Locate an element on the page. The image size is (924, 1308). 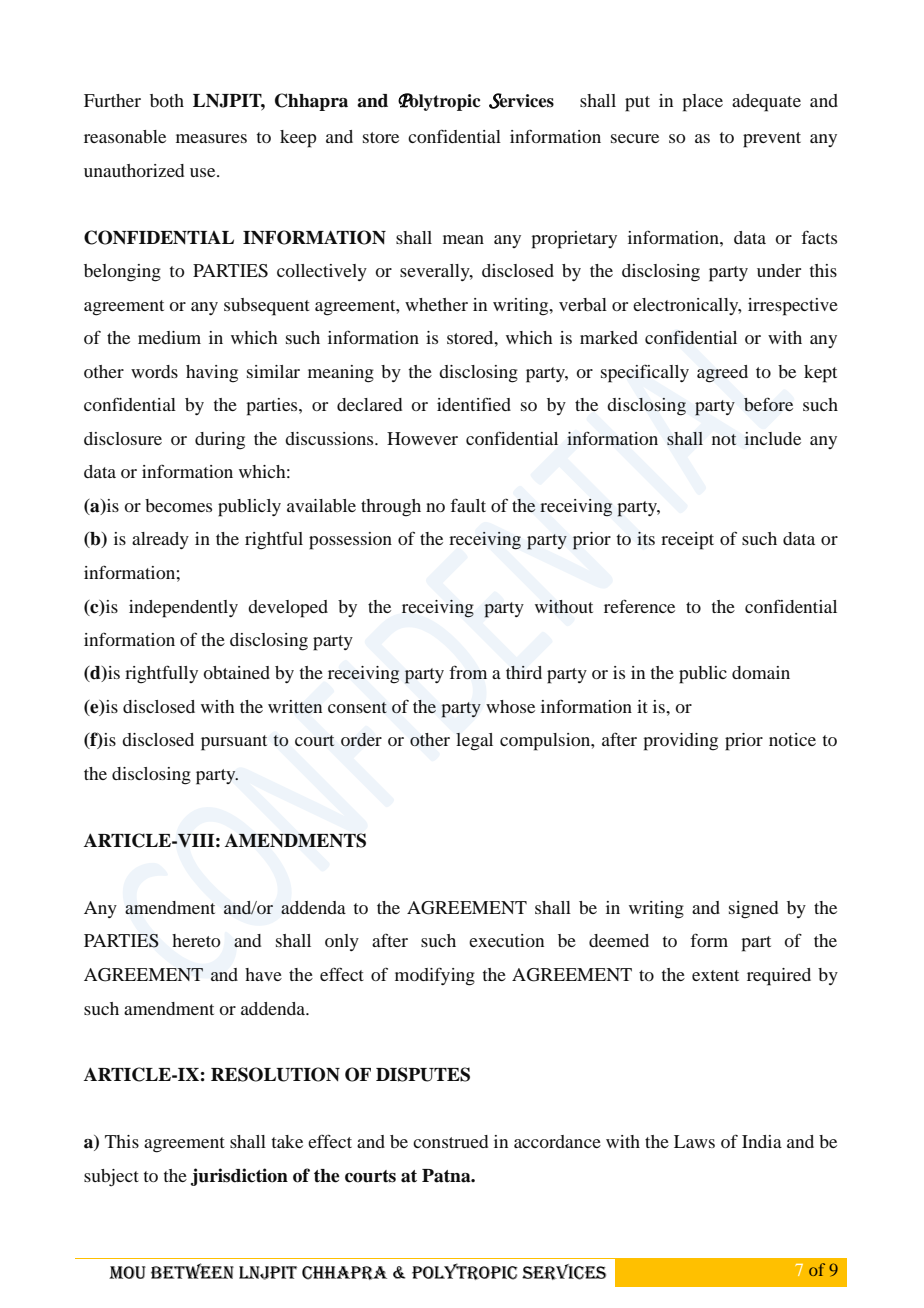
domain is located at coordinates (761, 672).
